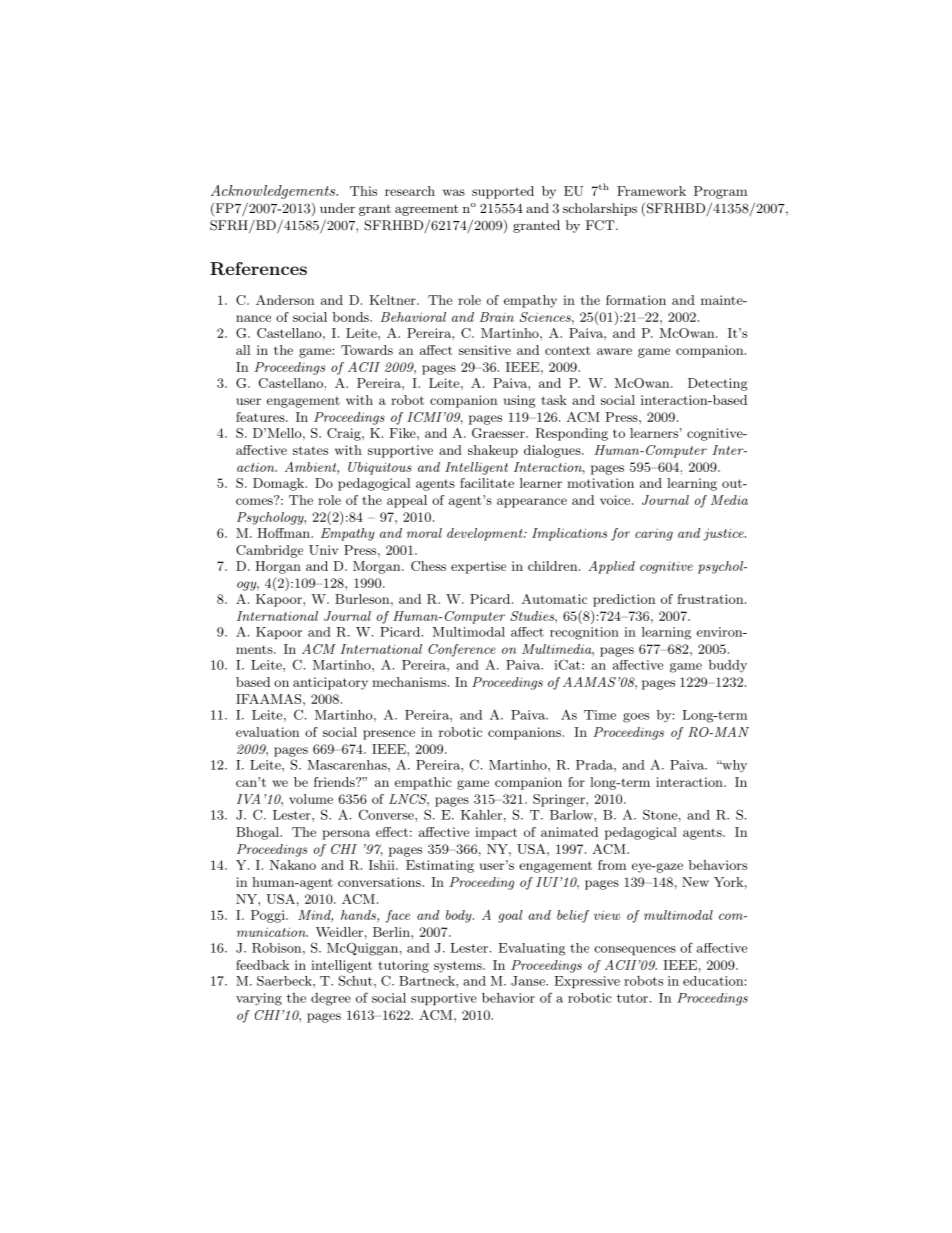 This screenshot has width=952, height=1233. I want to click on all, so click(243, 350).
